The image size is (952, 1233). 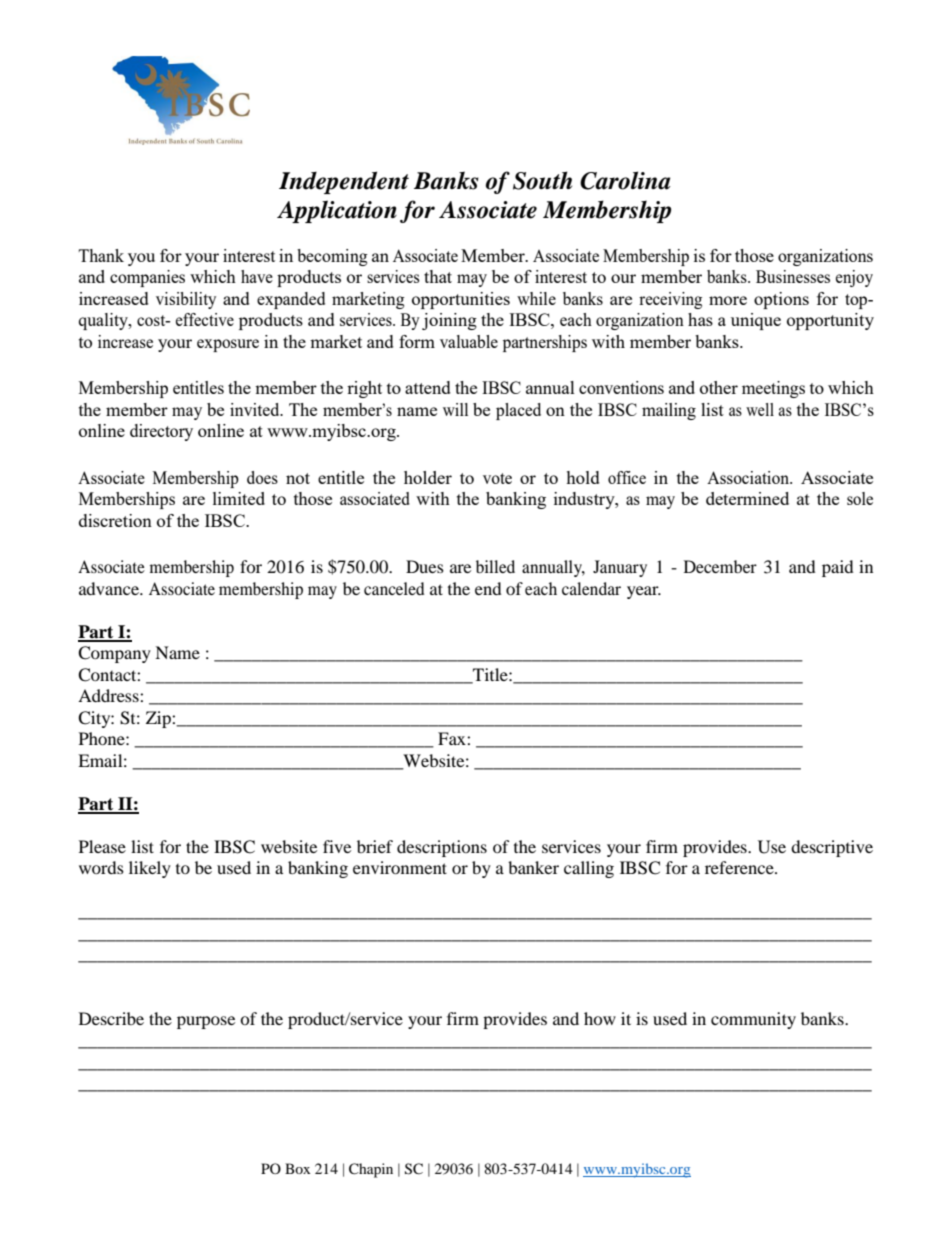 I want to click on will, so click(x=455, y=409).
